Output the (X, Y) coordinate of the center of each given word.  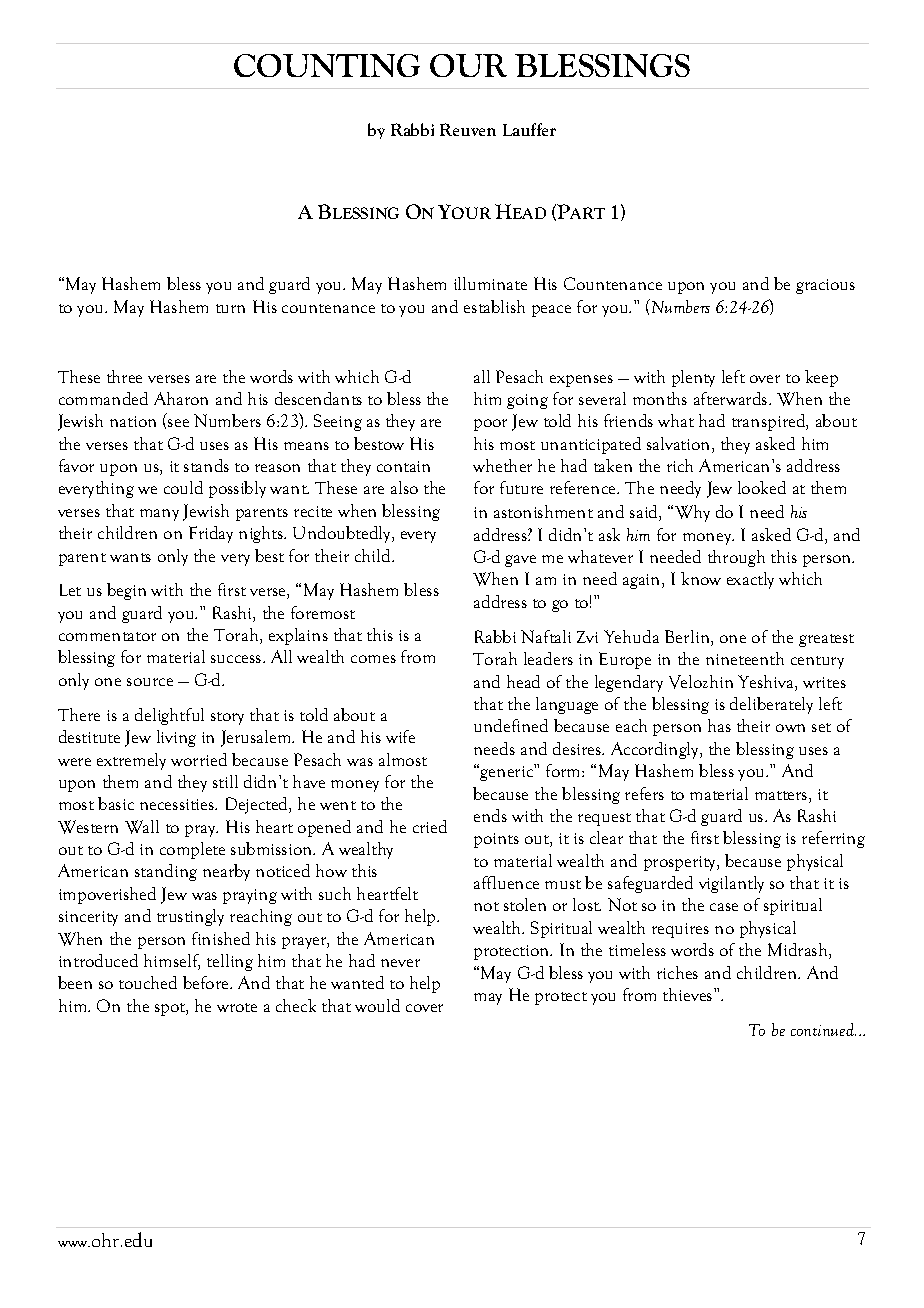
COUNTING (327, 65)
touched (148, 982)
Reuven (468, 129)
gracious (825, 286)
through (736, 558)
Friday (211, 534)
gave (520, 561)
